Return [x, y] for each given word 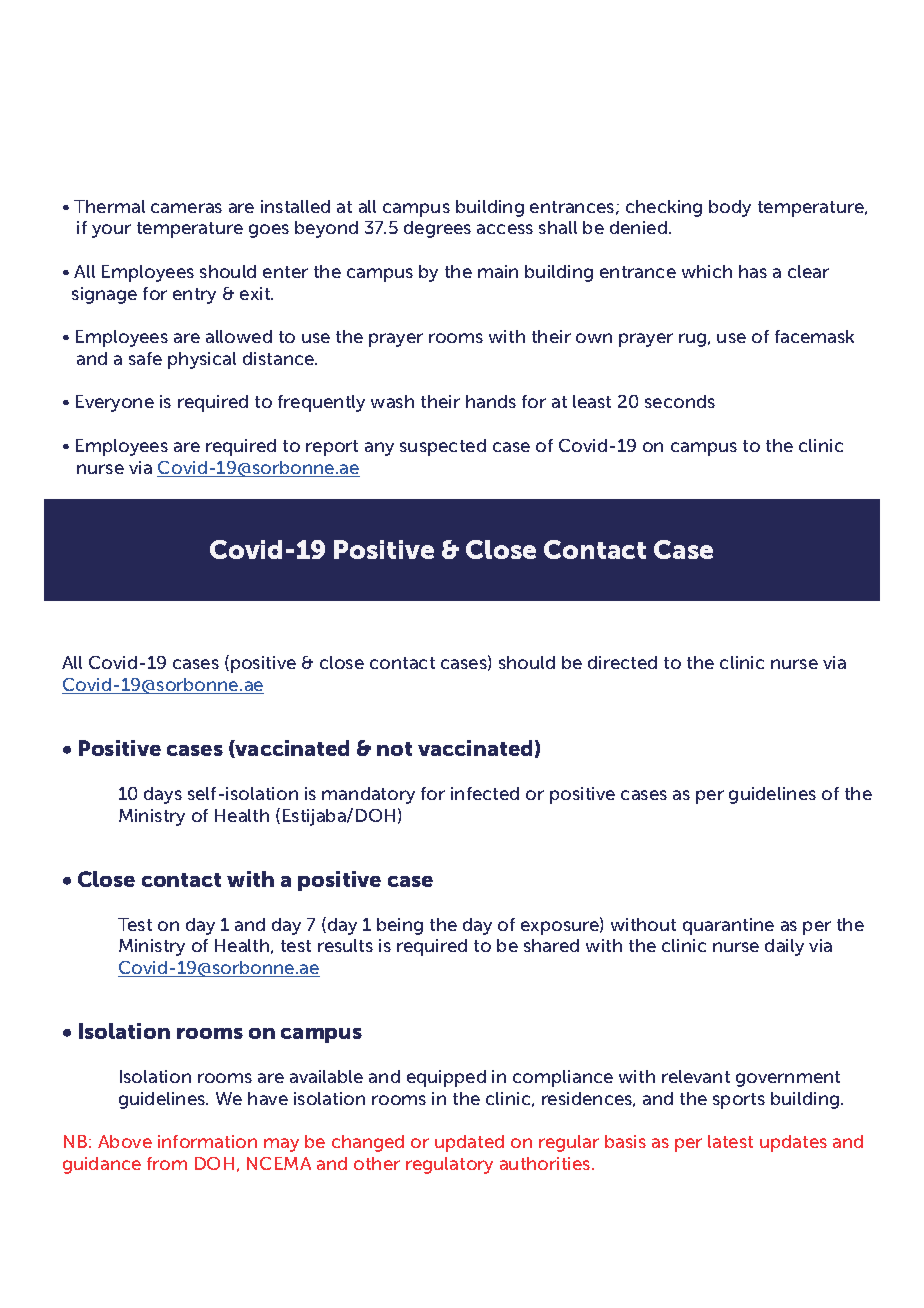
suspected [443, 447]
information [207, 1141]
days [163, 795]
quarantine [728, 926]
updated [469, 1143]
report [332, 448]
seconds [680, 401]
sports [739, 1101]
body [730, 208]
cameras [186, 208]
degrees [437, 229]
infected [485, 793]
